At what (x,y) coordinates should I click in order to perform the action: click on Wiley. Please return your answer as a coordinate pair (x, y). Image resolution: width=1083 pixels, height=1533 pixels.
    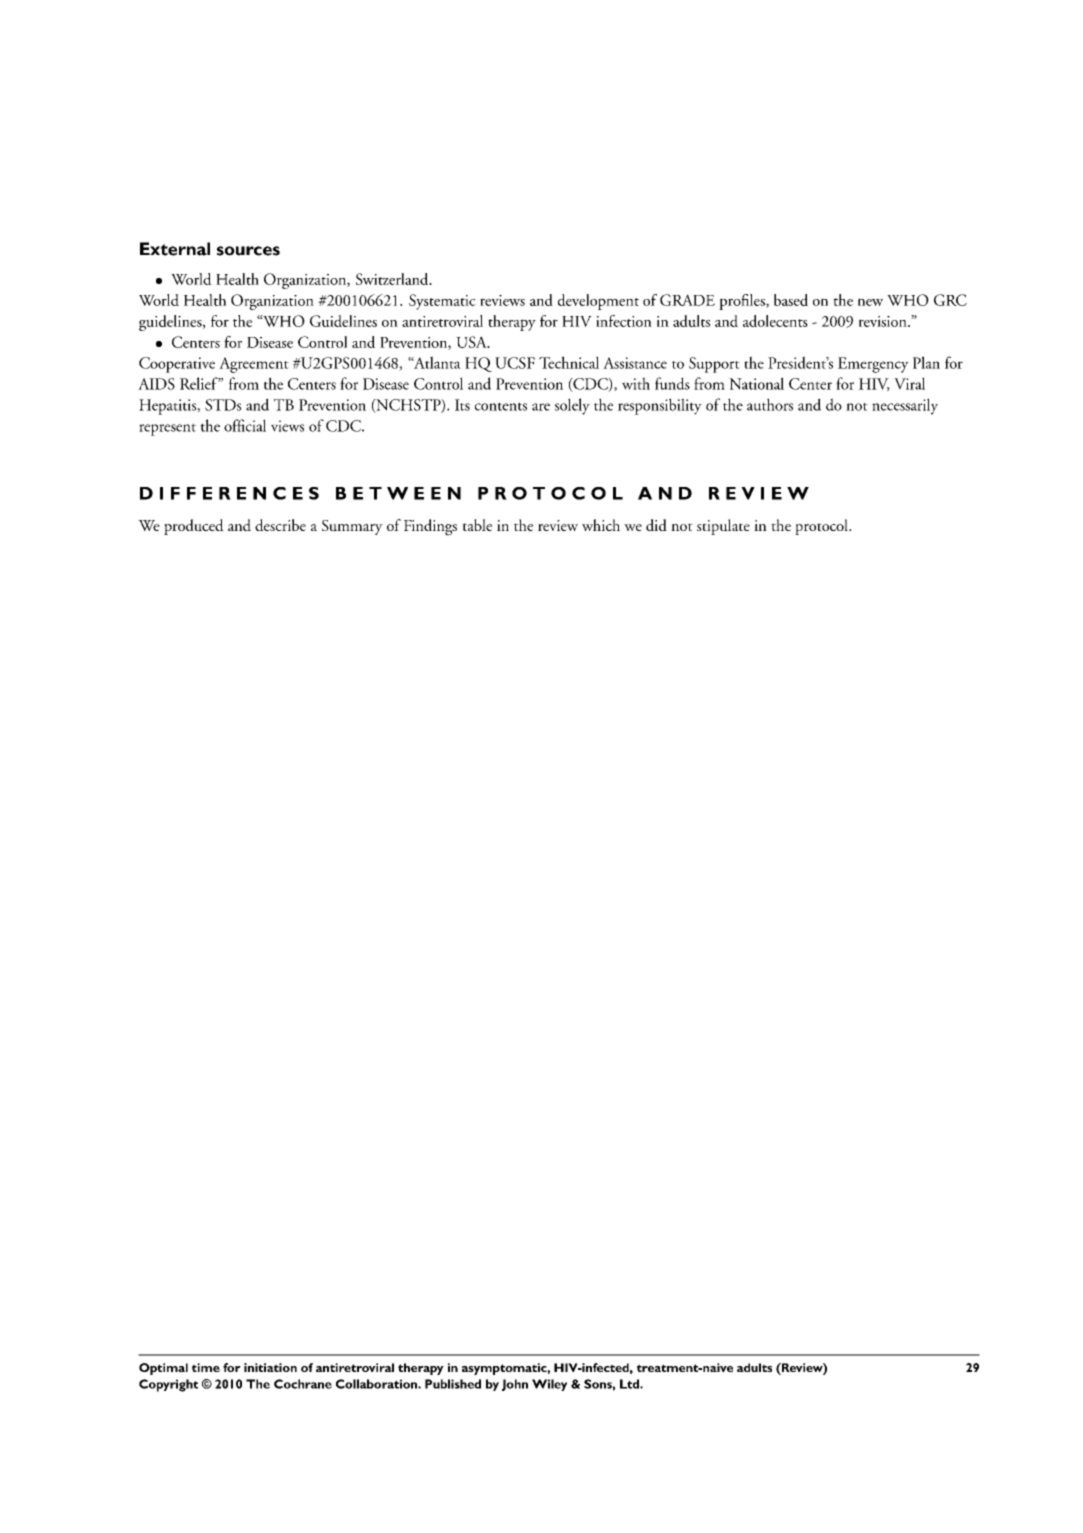
    Looking at the image, I should click on (549, 1385).
